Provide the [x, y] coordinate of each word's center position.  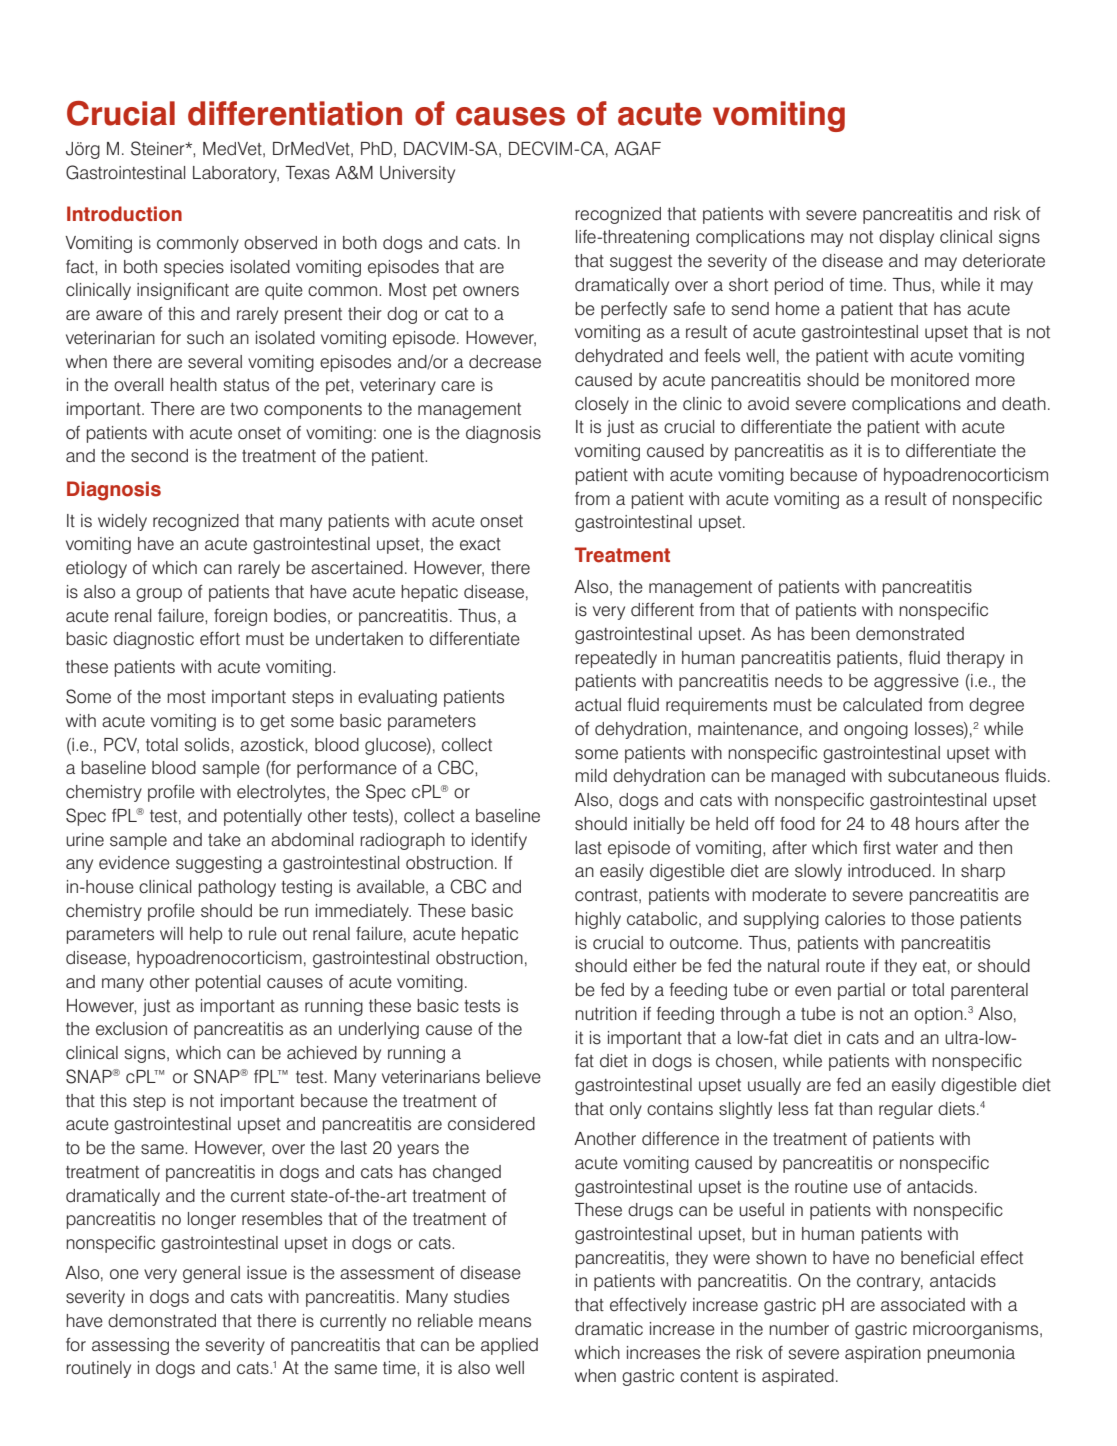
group [159, 595]
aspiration [883, 1354]
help [206, 935]
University [417, 174]
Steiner [159, 148]
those [932, 919]
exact [480, 544]
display [906, 238]
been [830, 634]
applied [509, 1346]
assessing [130, 1346]
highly [598, 920]
